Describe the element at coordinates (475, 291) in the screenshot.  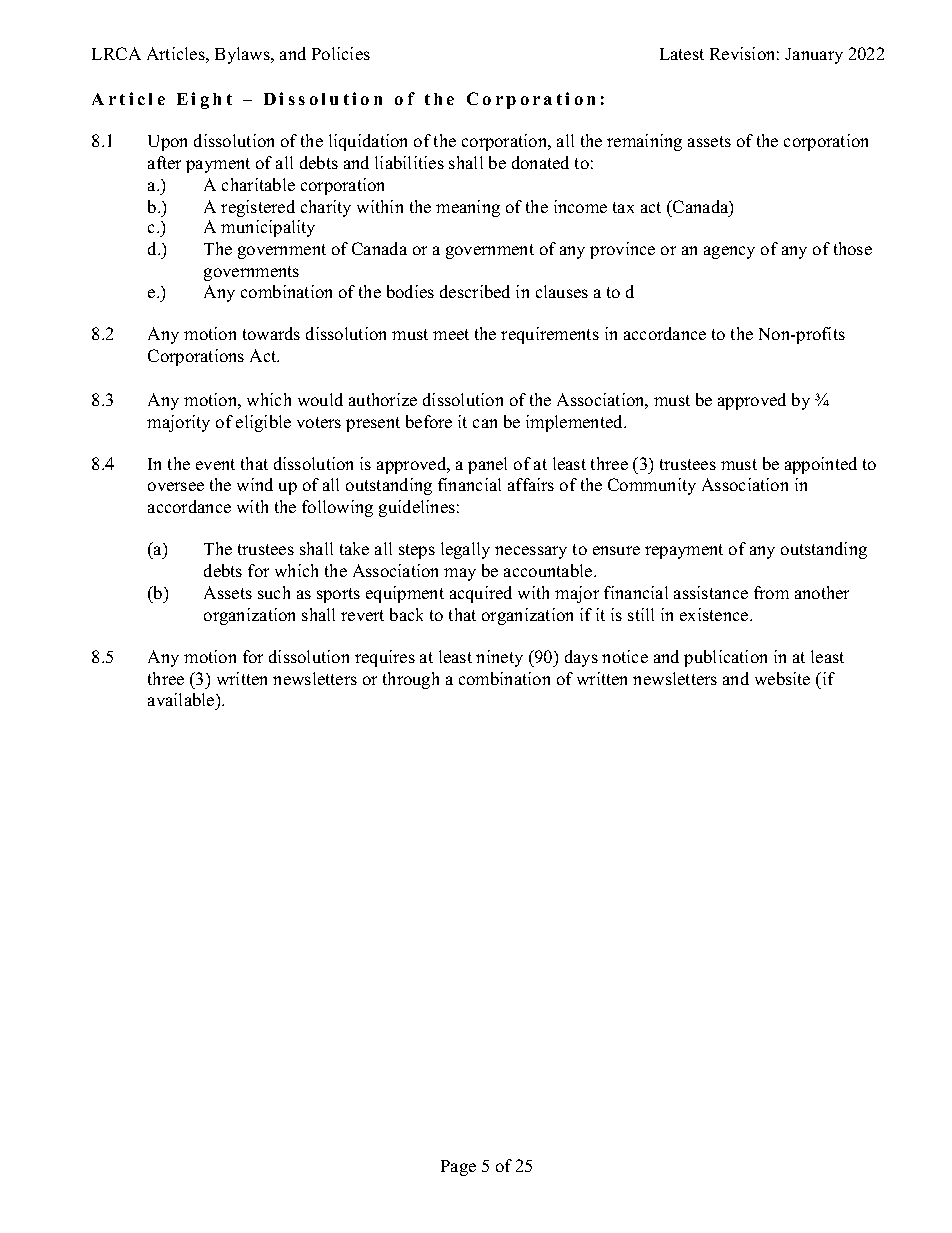
I see `described` at that location.
